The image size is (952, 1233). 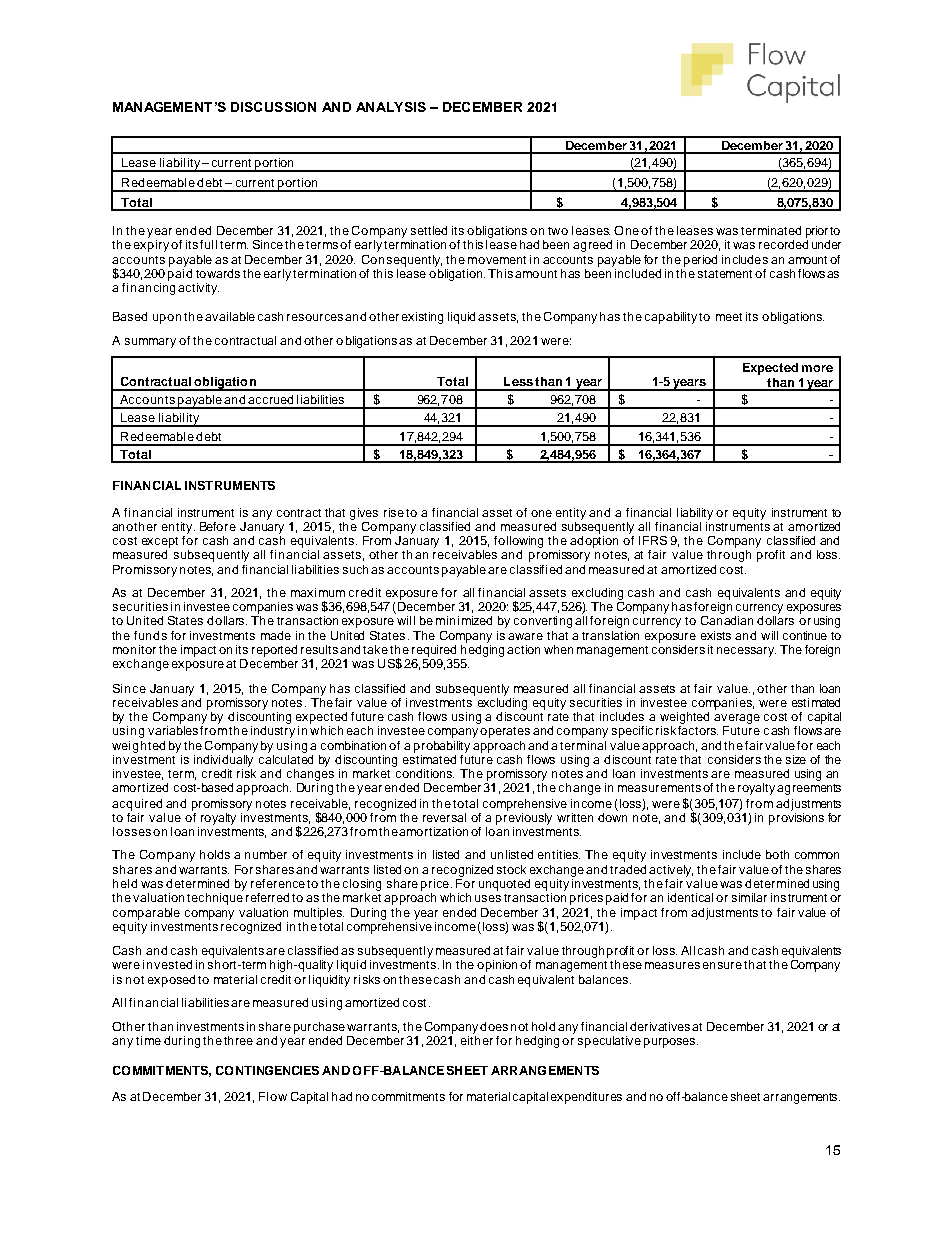 I want to click on ANALYSIS, so click(x=391, y=107).
